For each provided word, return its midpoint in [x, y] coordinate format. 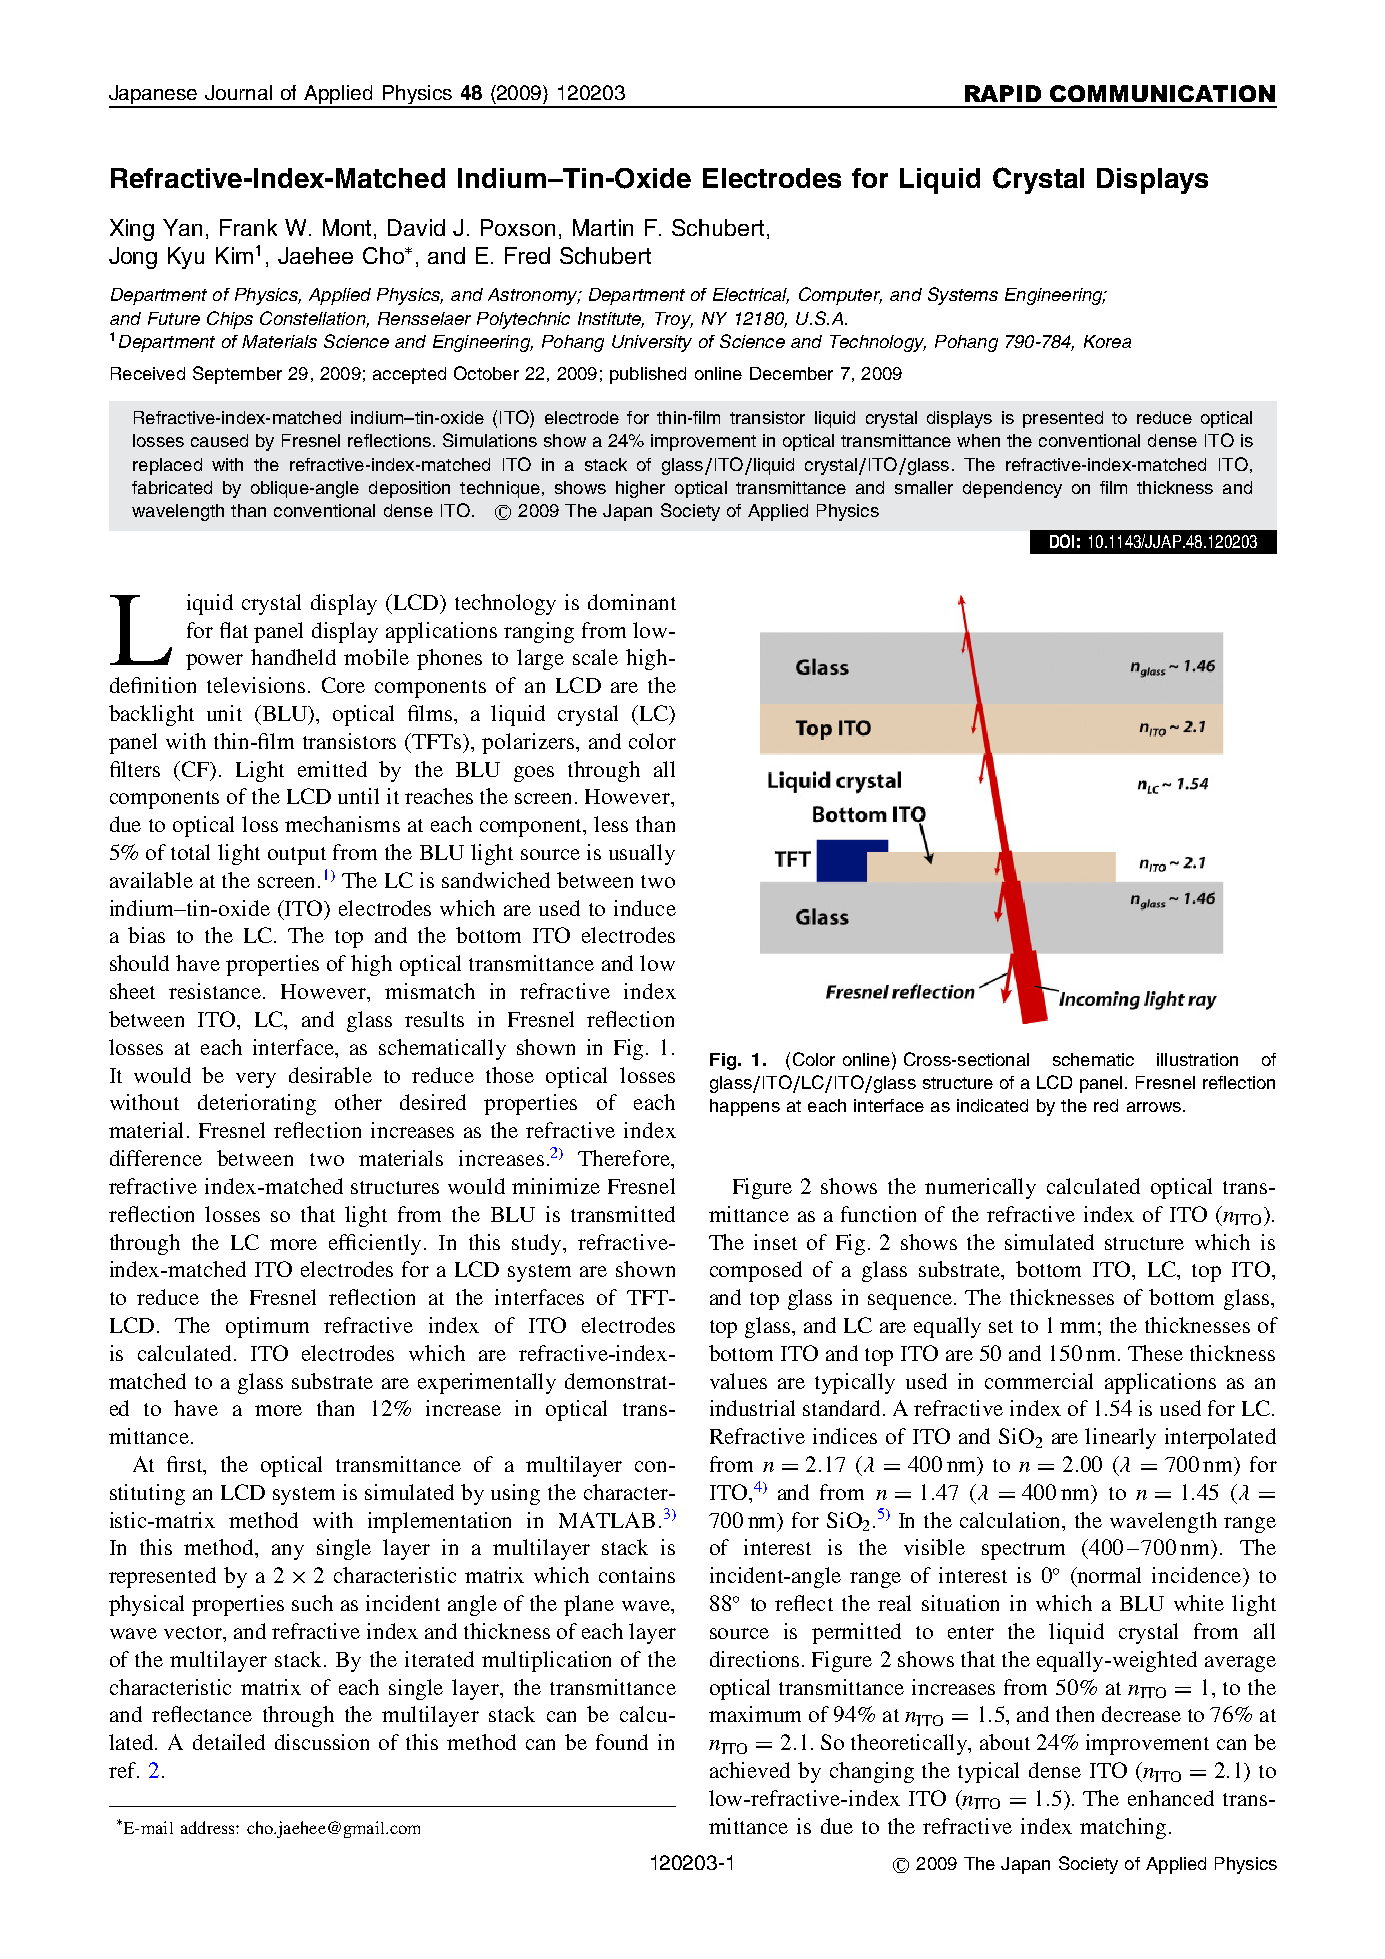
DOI [1062, 541]
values [738, 1381]
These [1155, 1353]
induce [645, 908]
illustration [1197, 1059]
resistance [216, 991]
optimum [267, 1327]
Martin [603, 227]
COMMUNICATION [1162, 93]
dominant [632, 602]
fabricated [172, 487]
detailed [229, 1742]
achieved [750, 1770]
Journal [238, 92]
